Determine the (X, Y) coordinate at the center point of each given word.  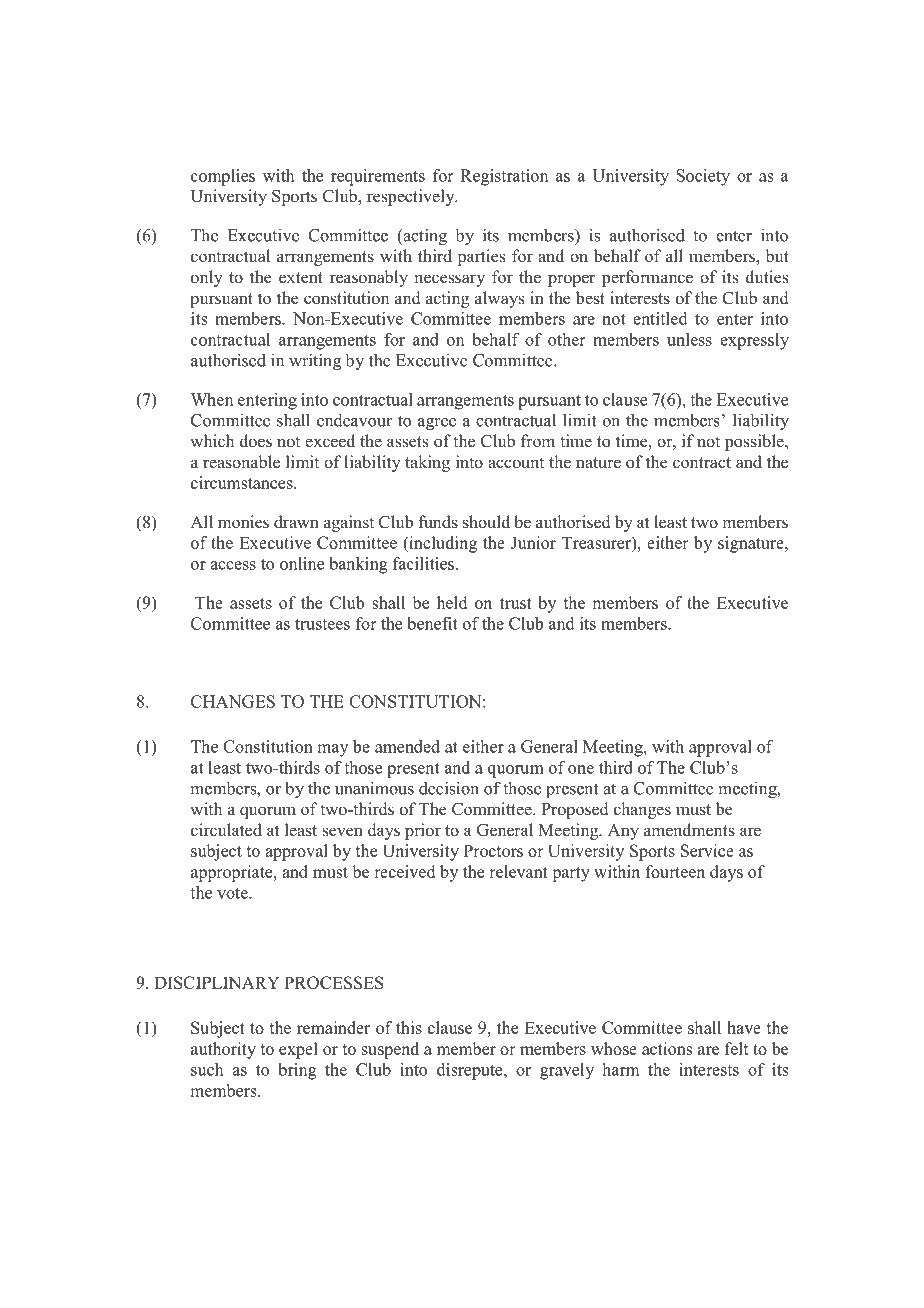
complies (223, 177)
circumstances (243, 482)
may (332, 750)
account (516, 463)
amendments (689, 830)
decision (449, 788)
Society (703, 177)
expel (298, 1050)
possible (755, 442)
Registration (504, 177)
